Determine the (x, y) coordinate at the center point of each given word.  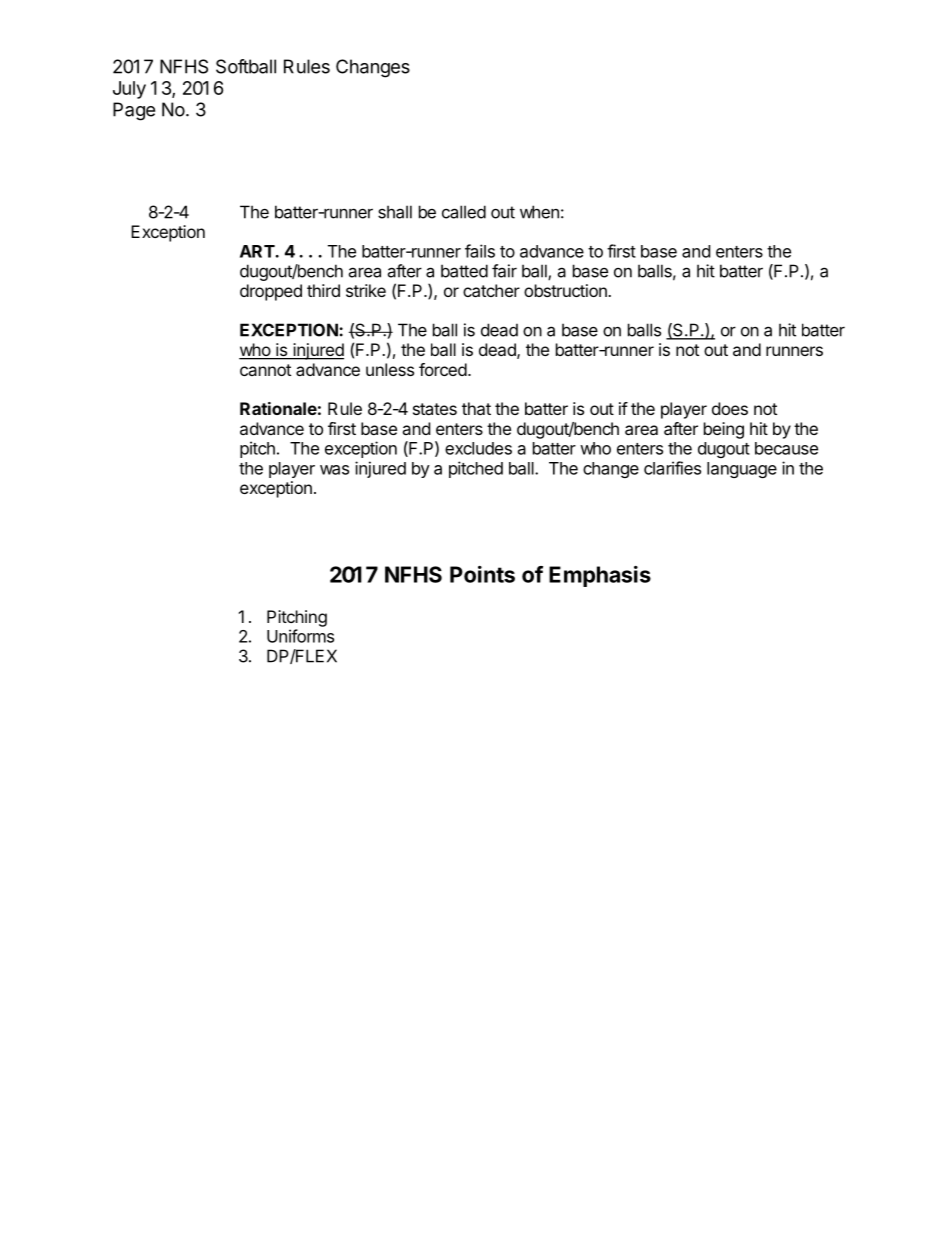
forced (443, 369)
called (464, 212)
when (539, 212)
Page (134, 111)
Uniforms (300, 636)
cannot (265, 370)
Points (482, 574)
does (730, 408)
